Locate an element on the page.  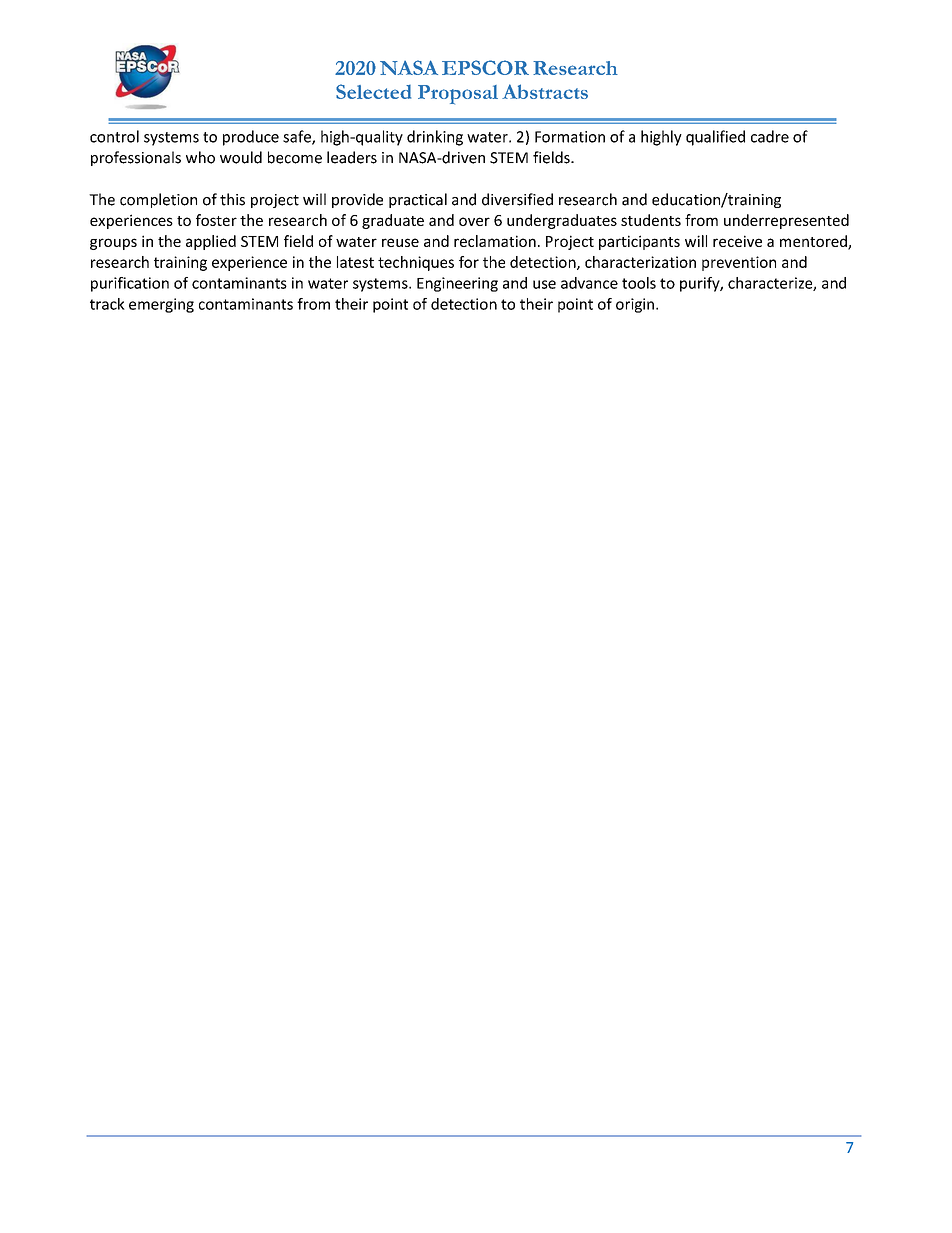
underrepresented is located at coordinates (786, 221).
